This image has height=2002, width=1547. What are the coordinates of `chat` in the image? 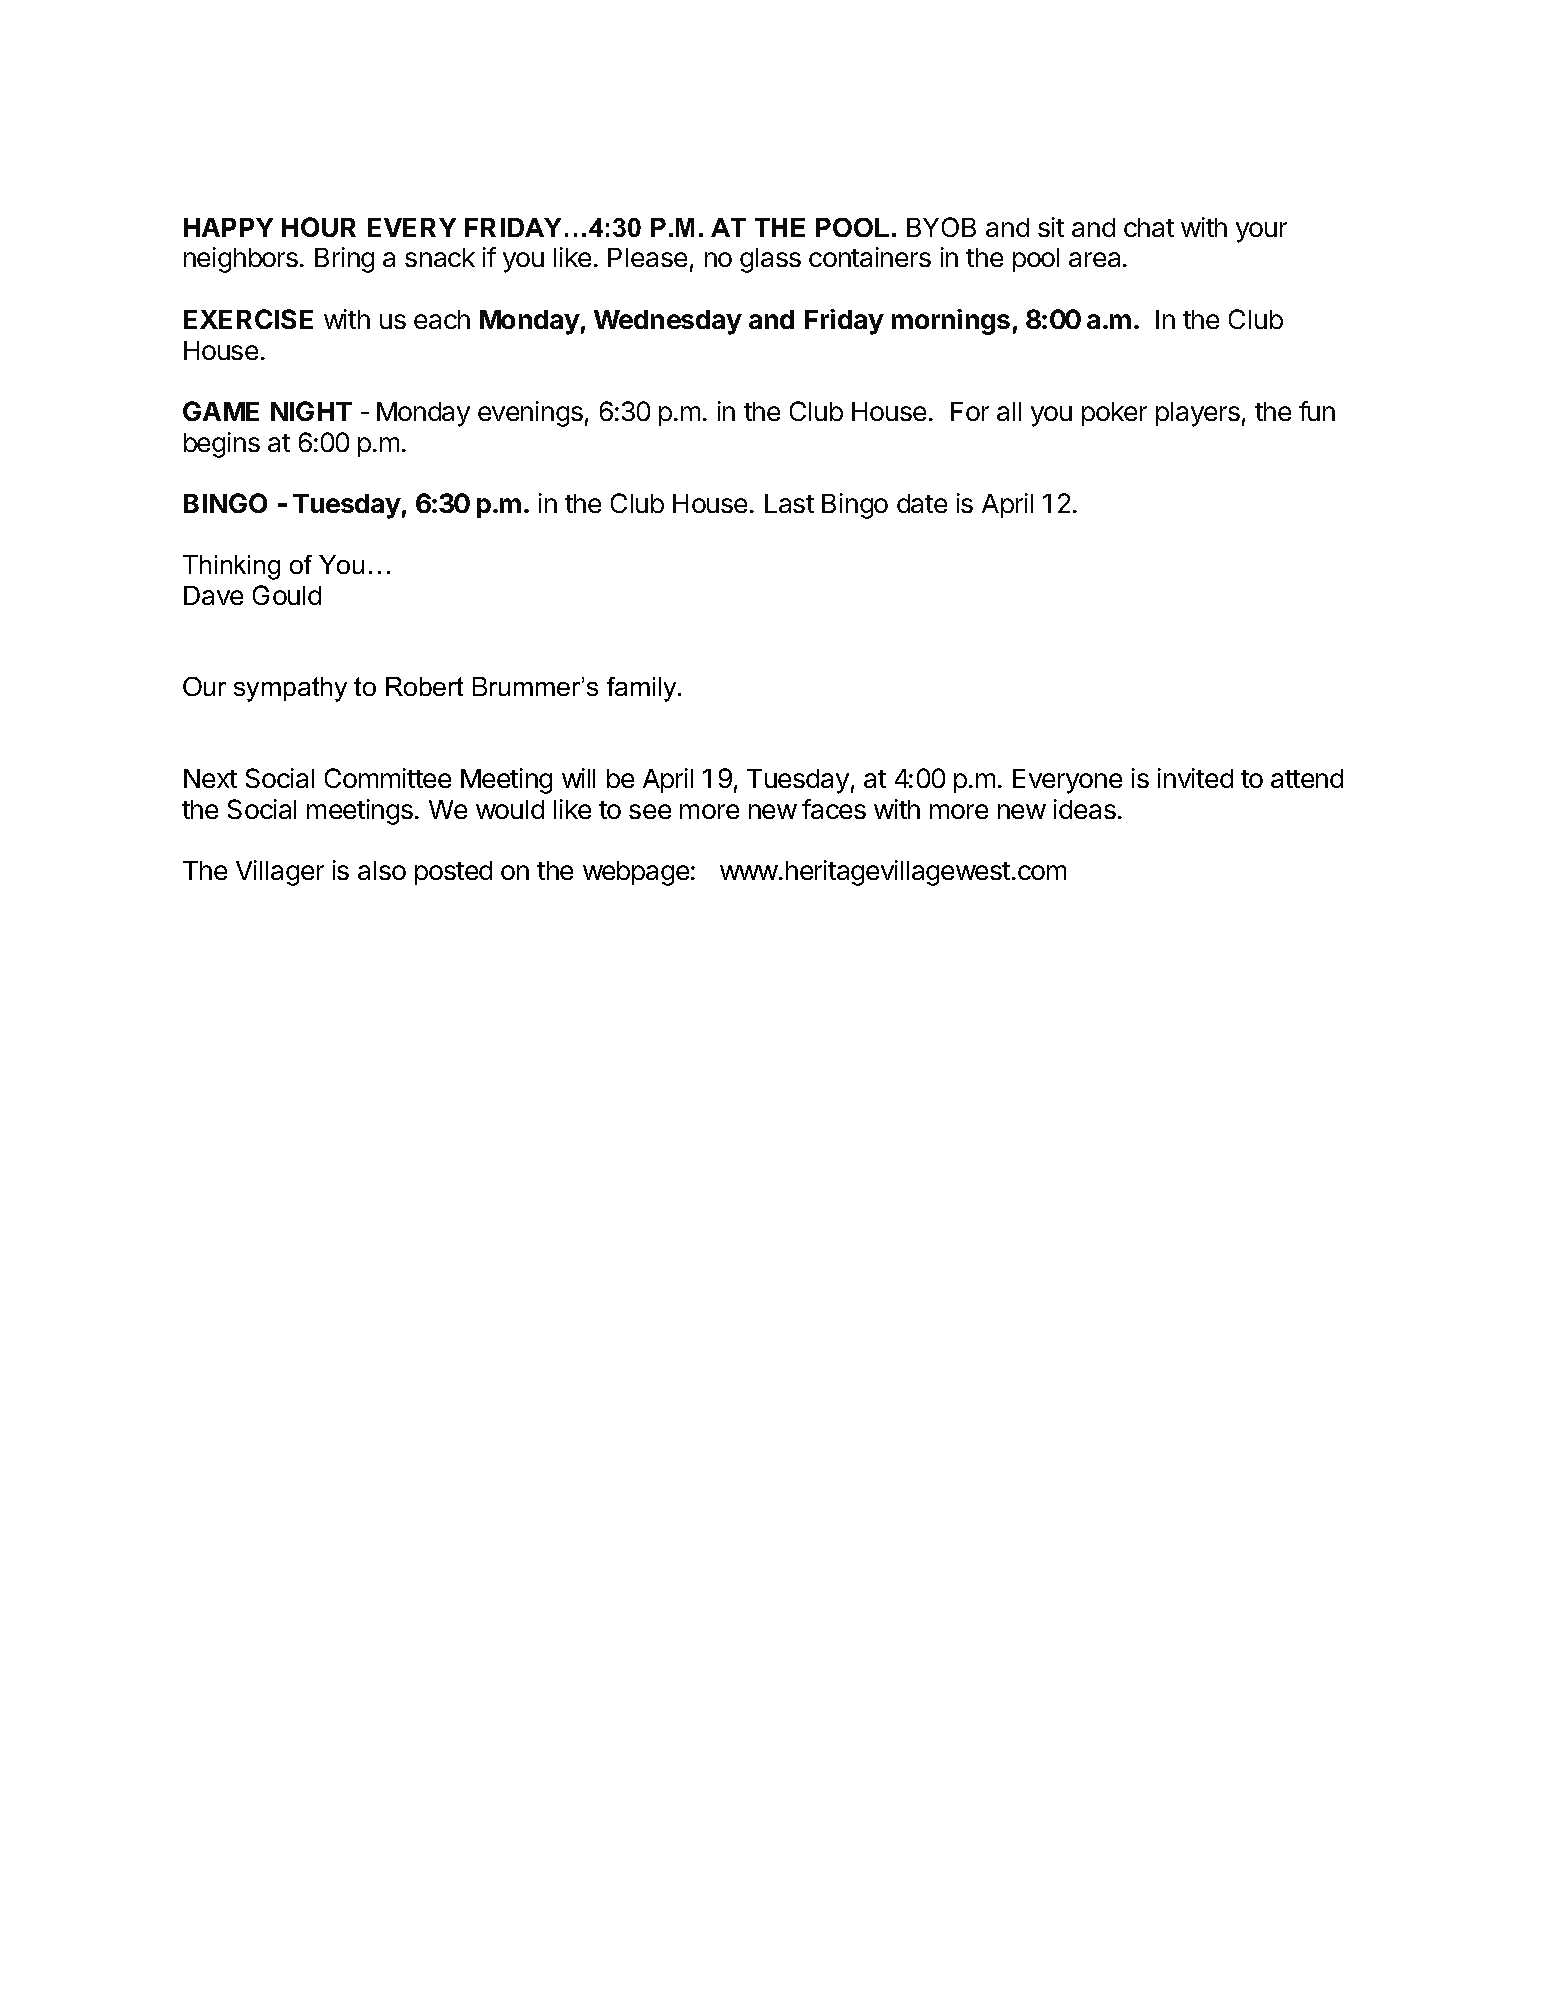 It's located at (1149, 227).
